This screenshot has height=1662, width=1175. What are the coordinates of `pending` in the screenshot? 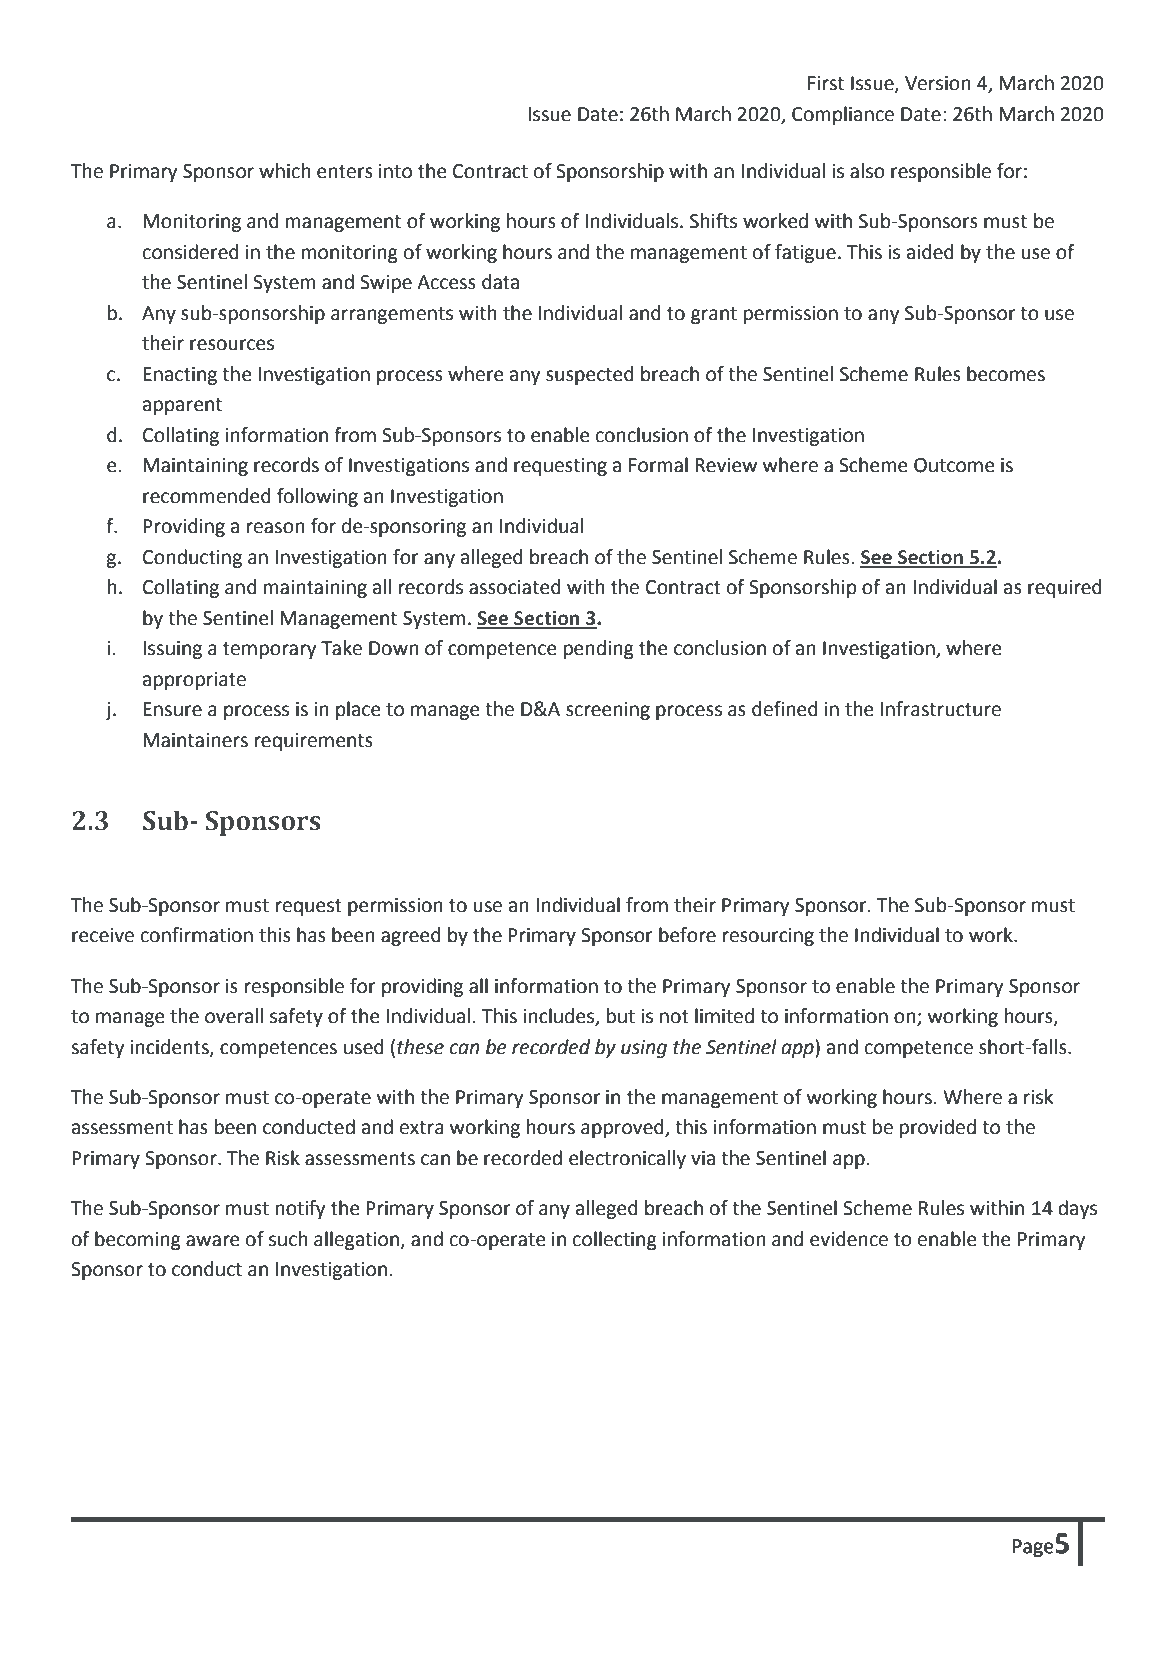 It's located at (599, 649).
